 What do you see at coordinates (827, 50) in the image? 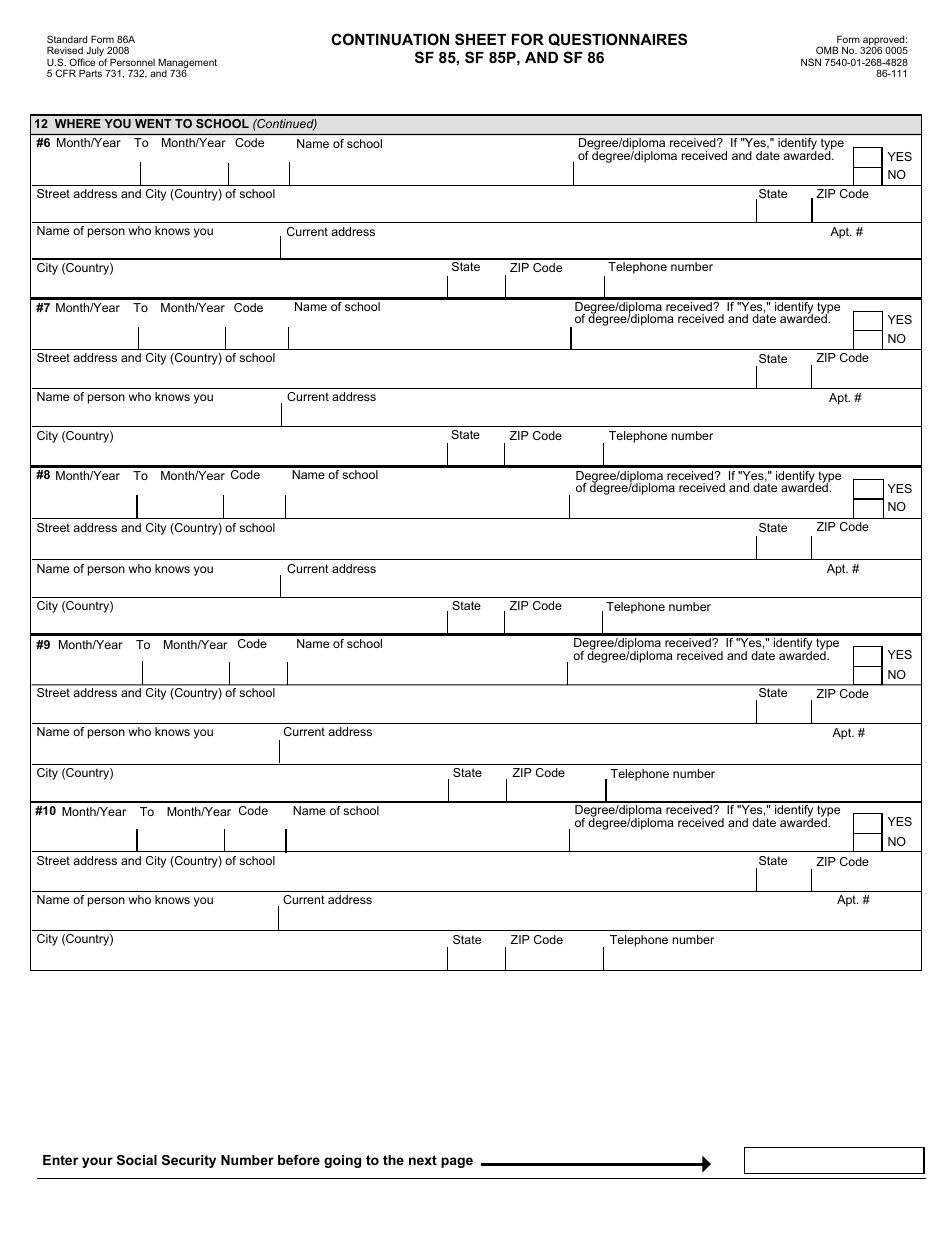
I see `OMB` at bounding box center [827, 50].
